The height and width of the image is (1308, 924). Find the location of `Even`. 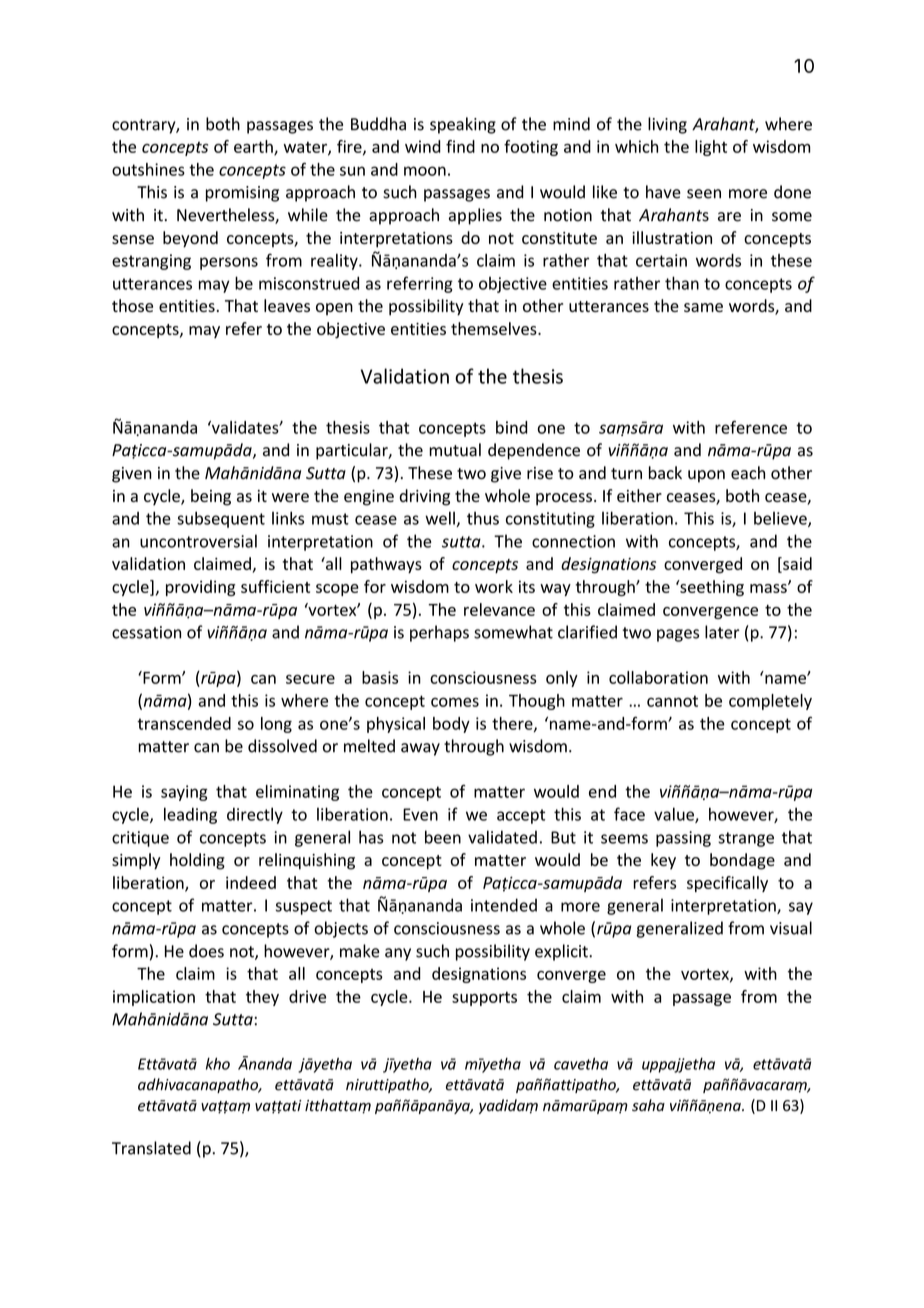

Even is located at coordinates (420, 814).
